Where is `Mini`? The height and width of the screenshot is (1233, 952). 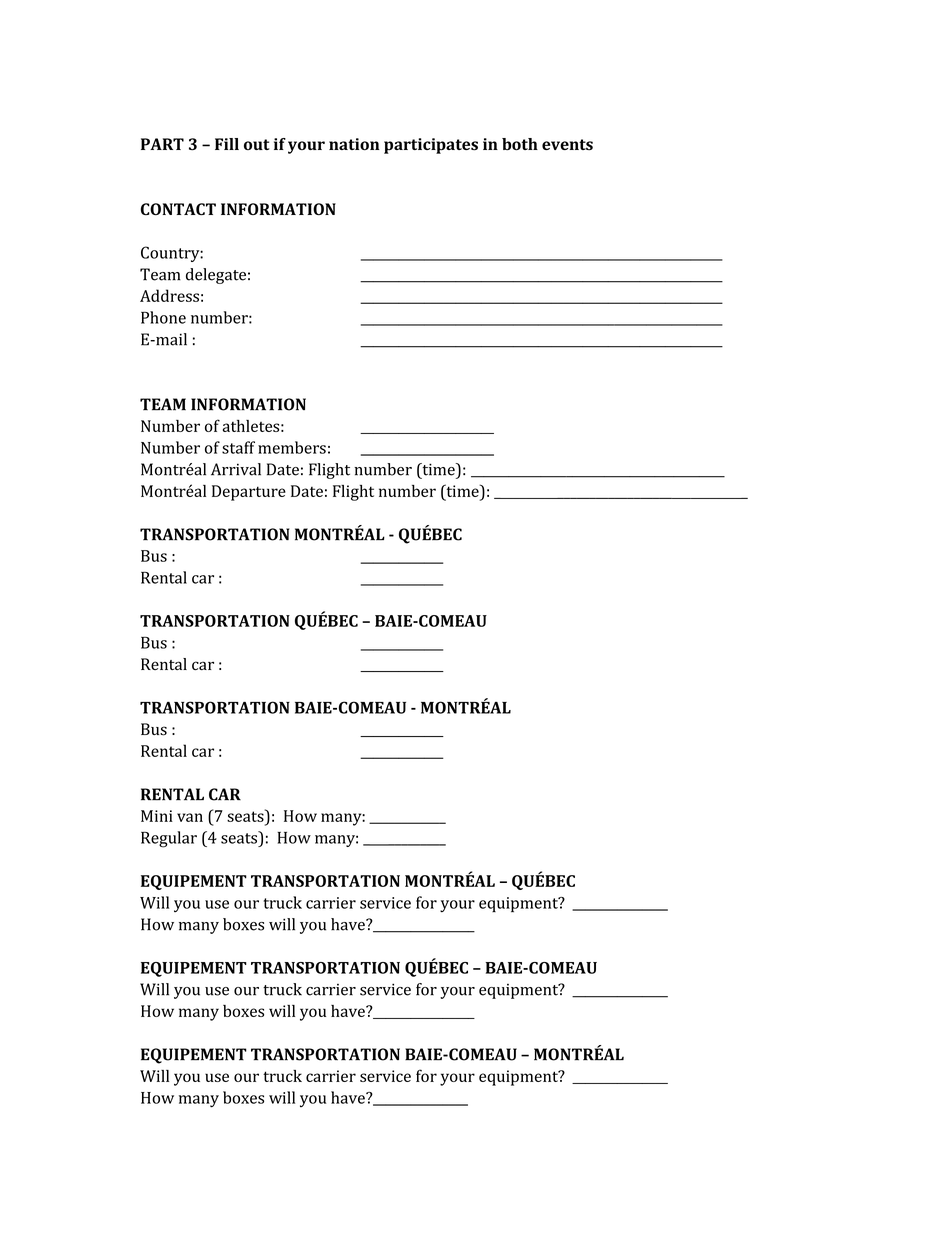 Mini is located at coordinates (157, 816).
